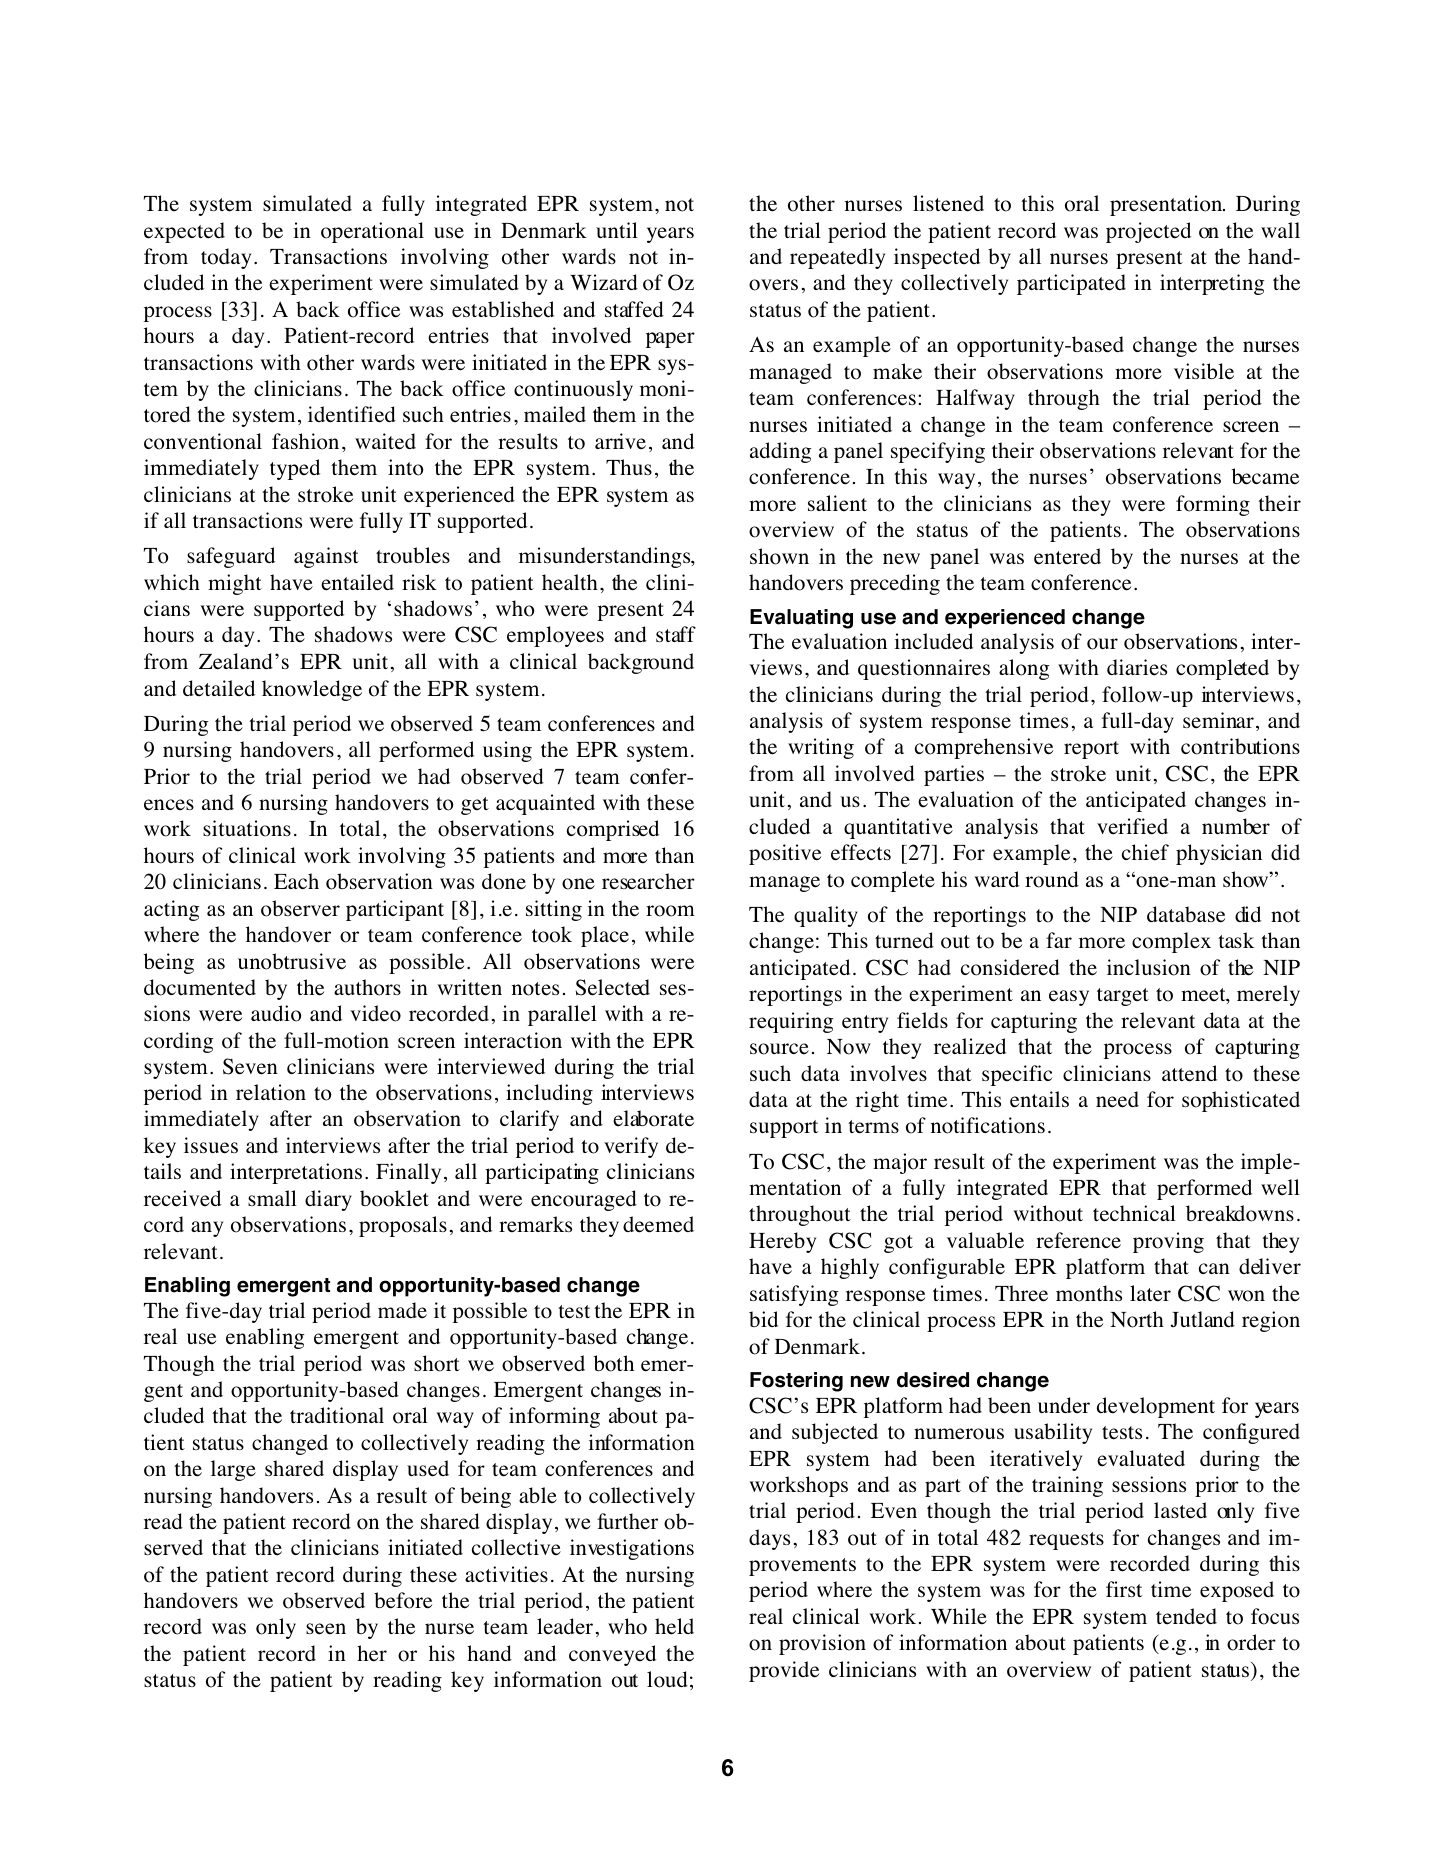  I want to click on made, so click(402, 1310).
